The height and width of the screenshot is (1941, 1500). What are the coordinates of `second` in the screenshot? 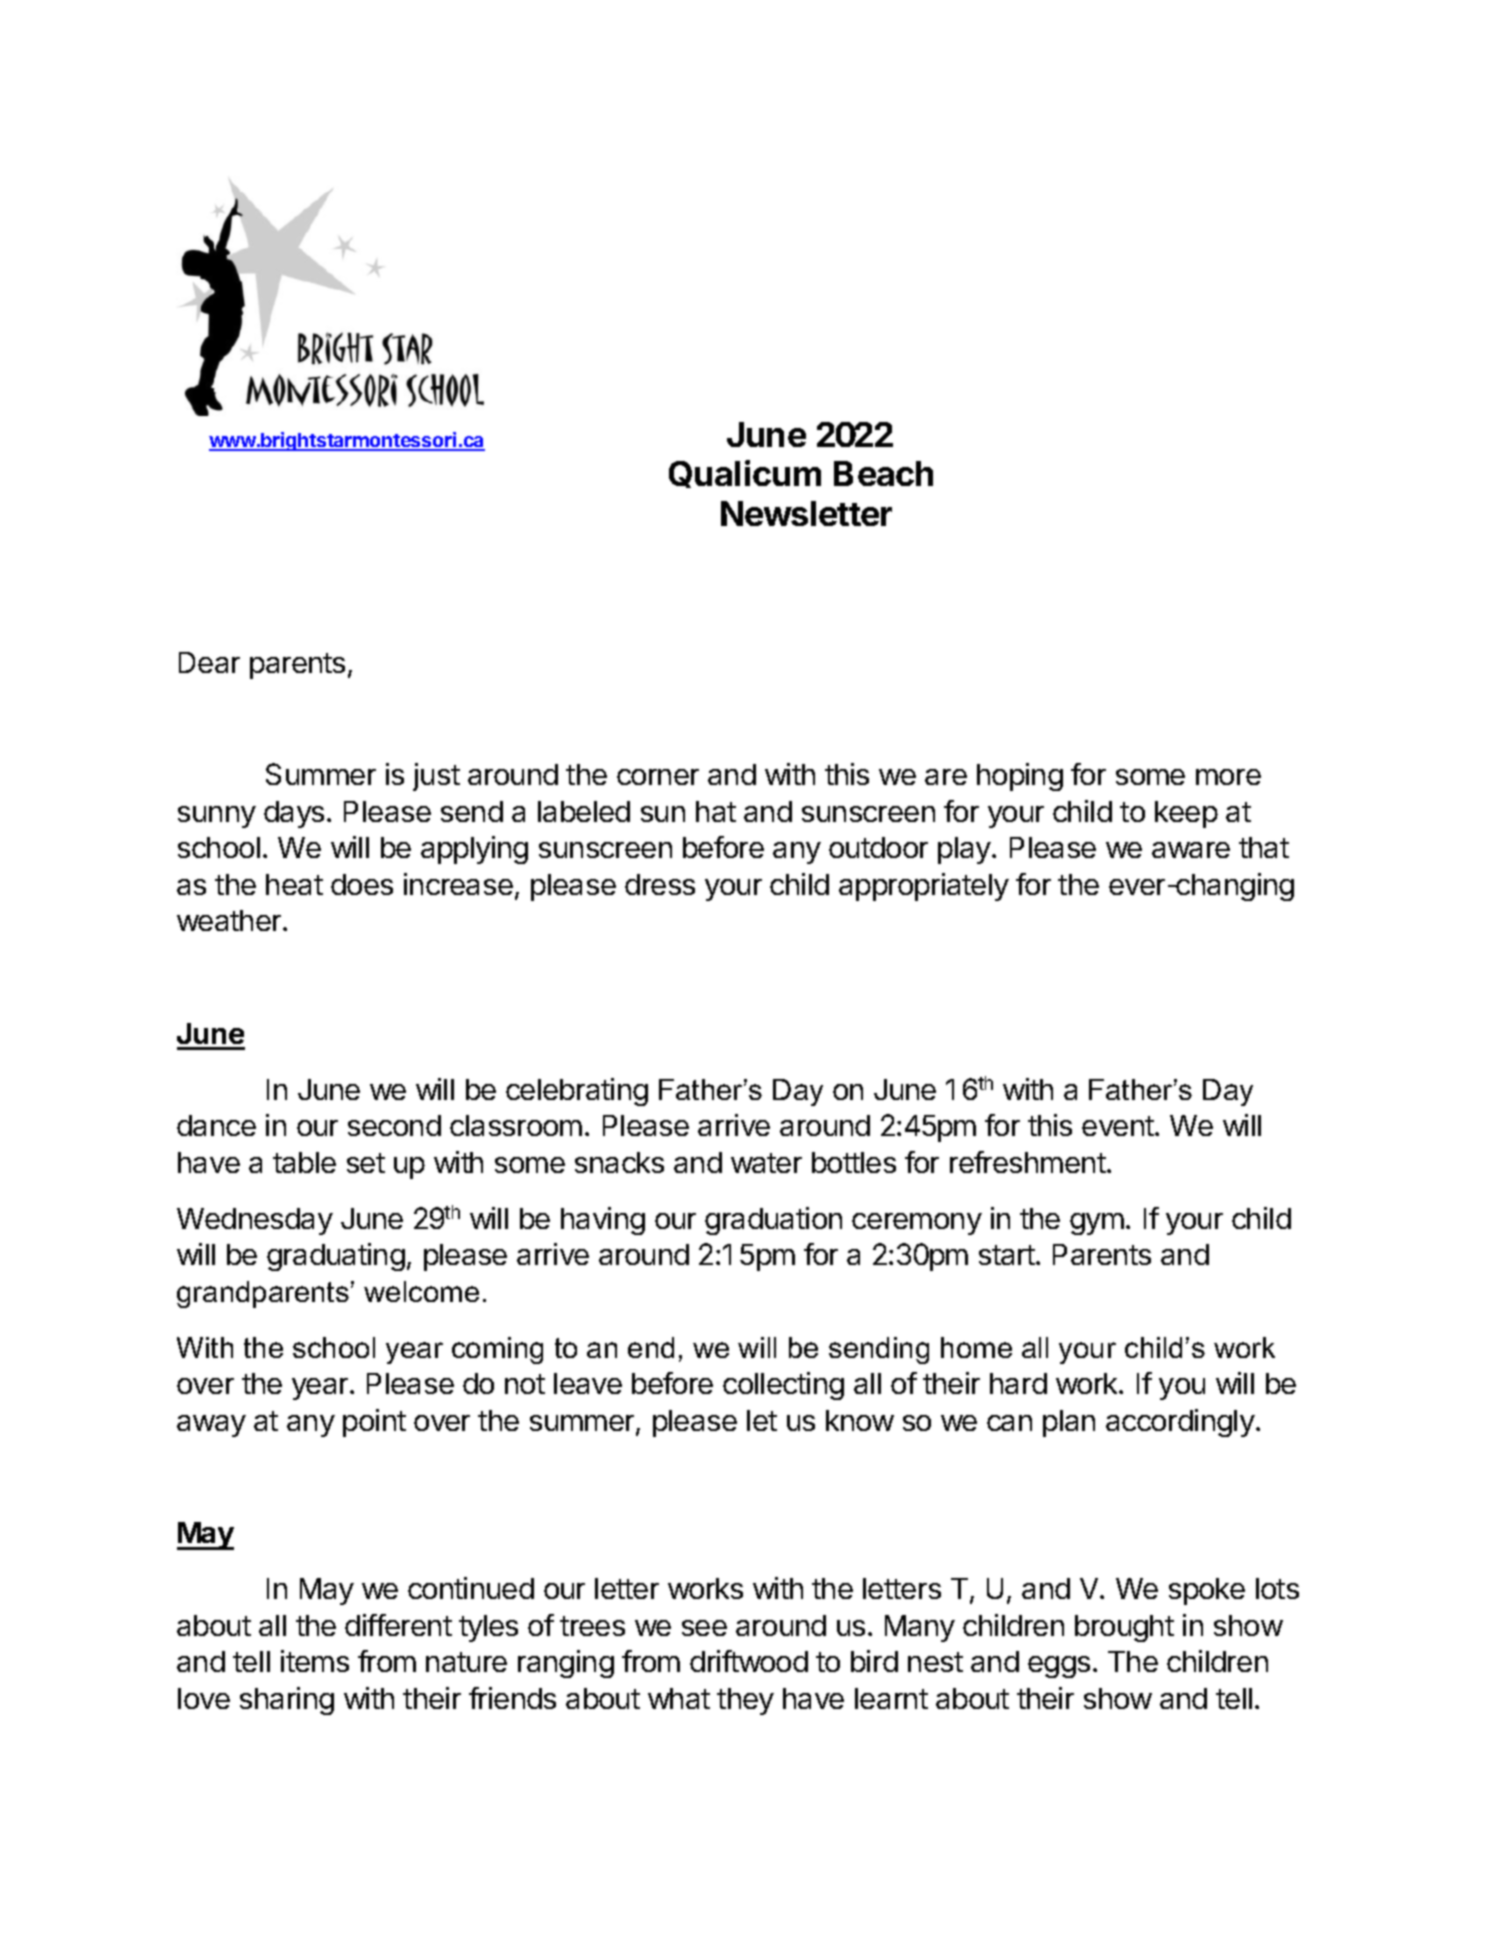 It's located at (394, 1125).
